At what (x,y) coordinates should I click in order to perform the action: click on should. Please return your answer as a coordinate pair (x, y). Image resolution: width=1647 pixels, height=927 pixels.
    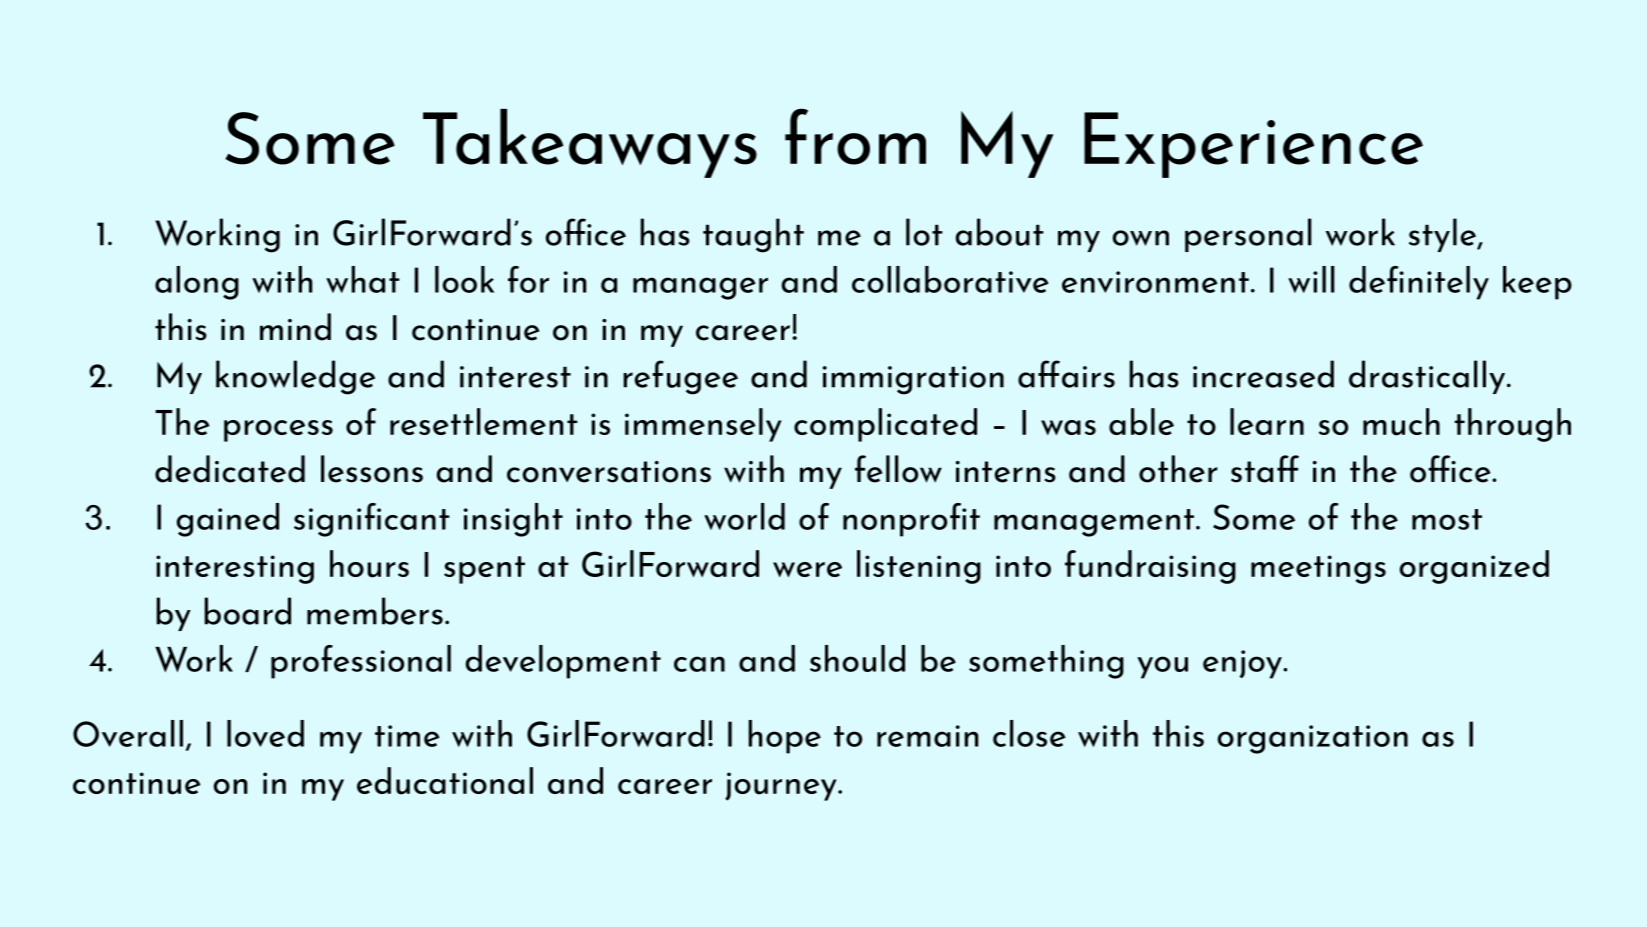
    Looking at the image, I should click on (857, 658).
